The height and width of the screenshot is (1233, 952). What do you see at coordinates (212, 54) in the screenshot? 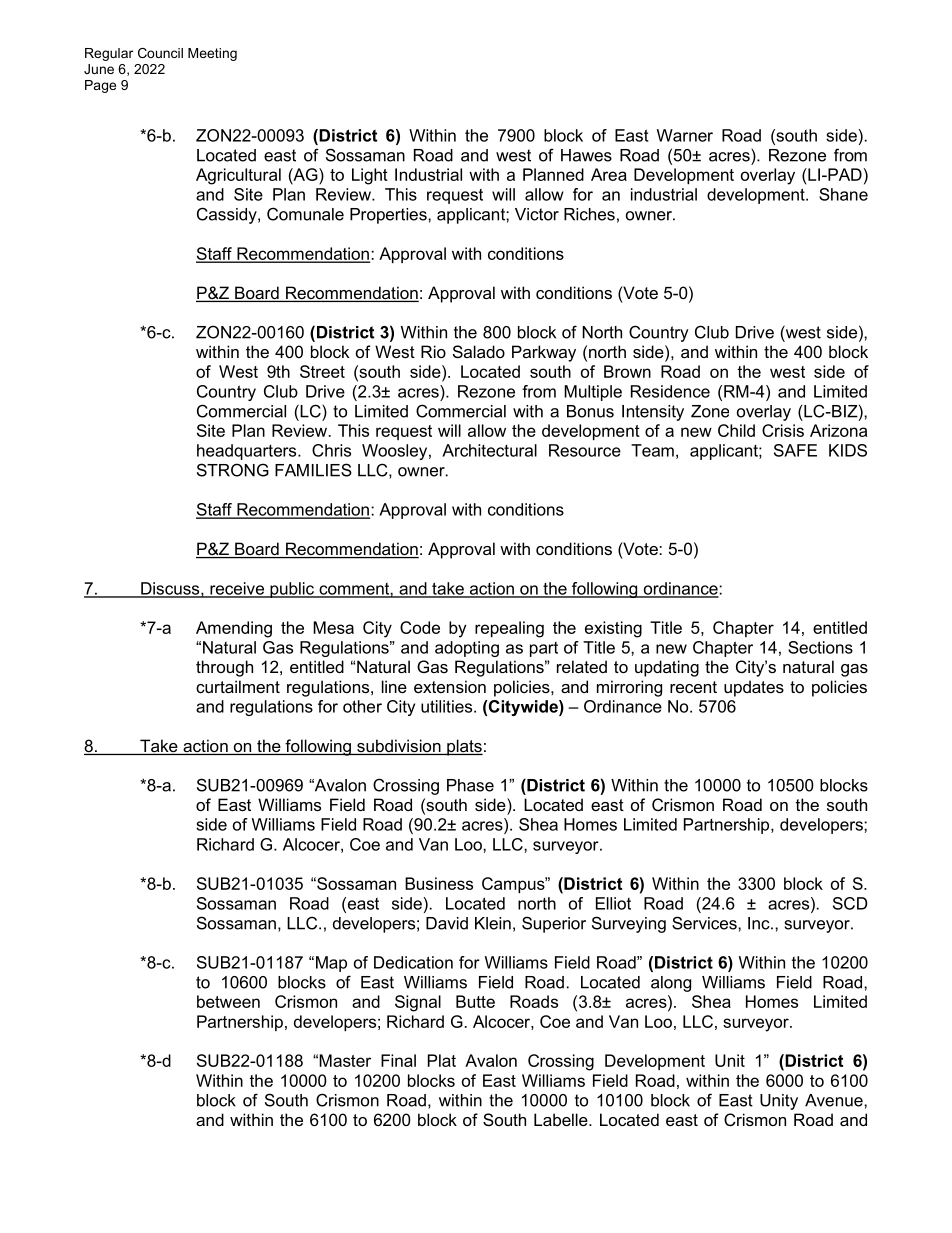
I see `Meeting` at bounding box center [212, 54].
